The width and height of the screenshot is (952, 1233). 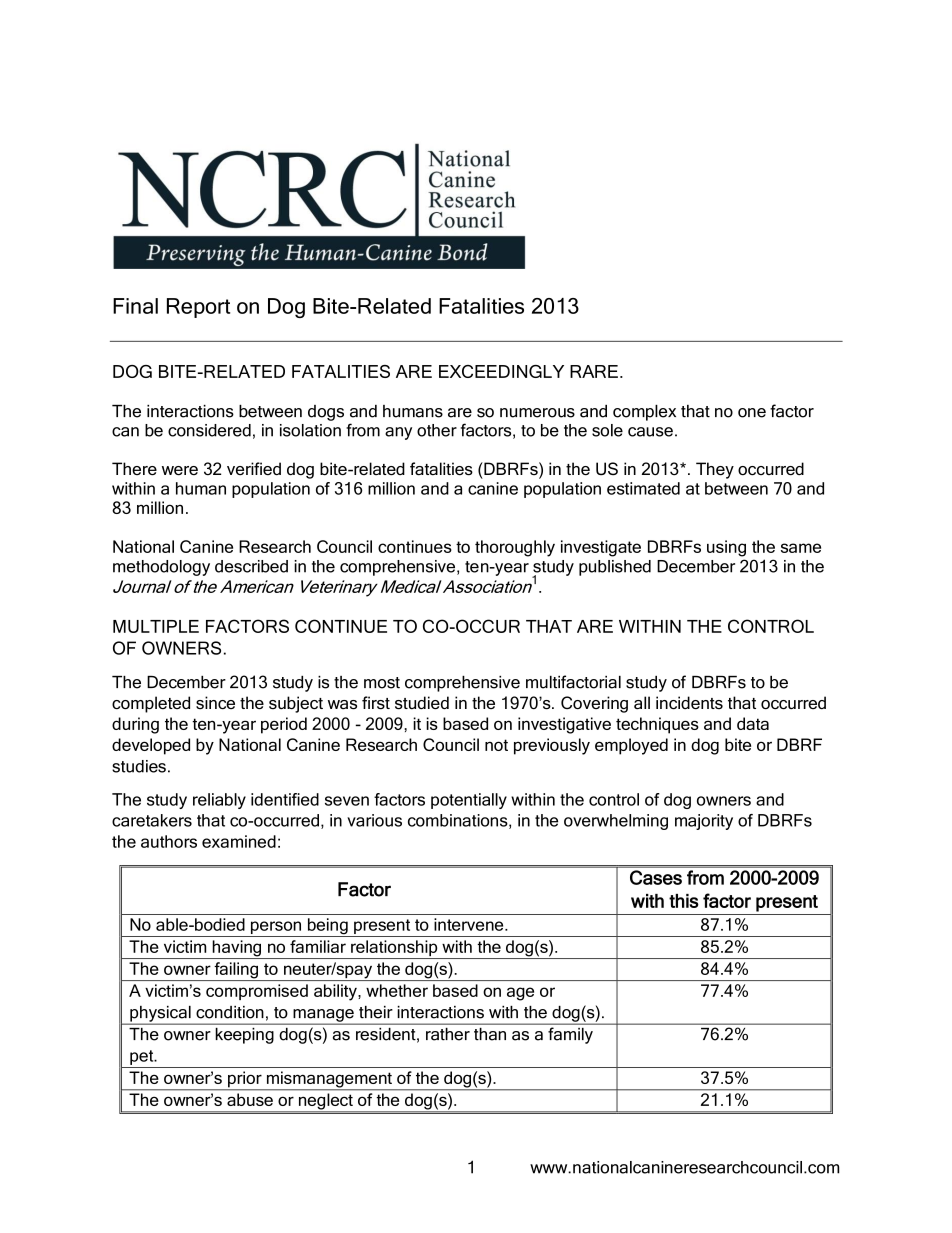 I want to click on studied, so click(x=422, y=703).
